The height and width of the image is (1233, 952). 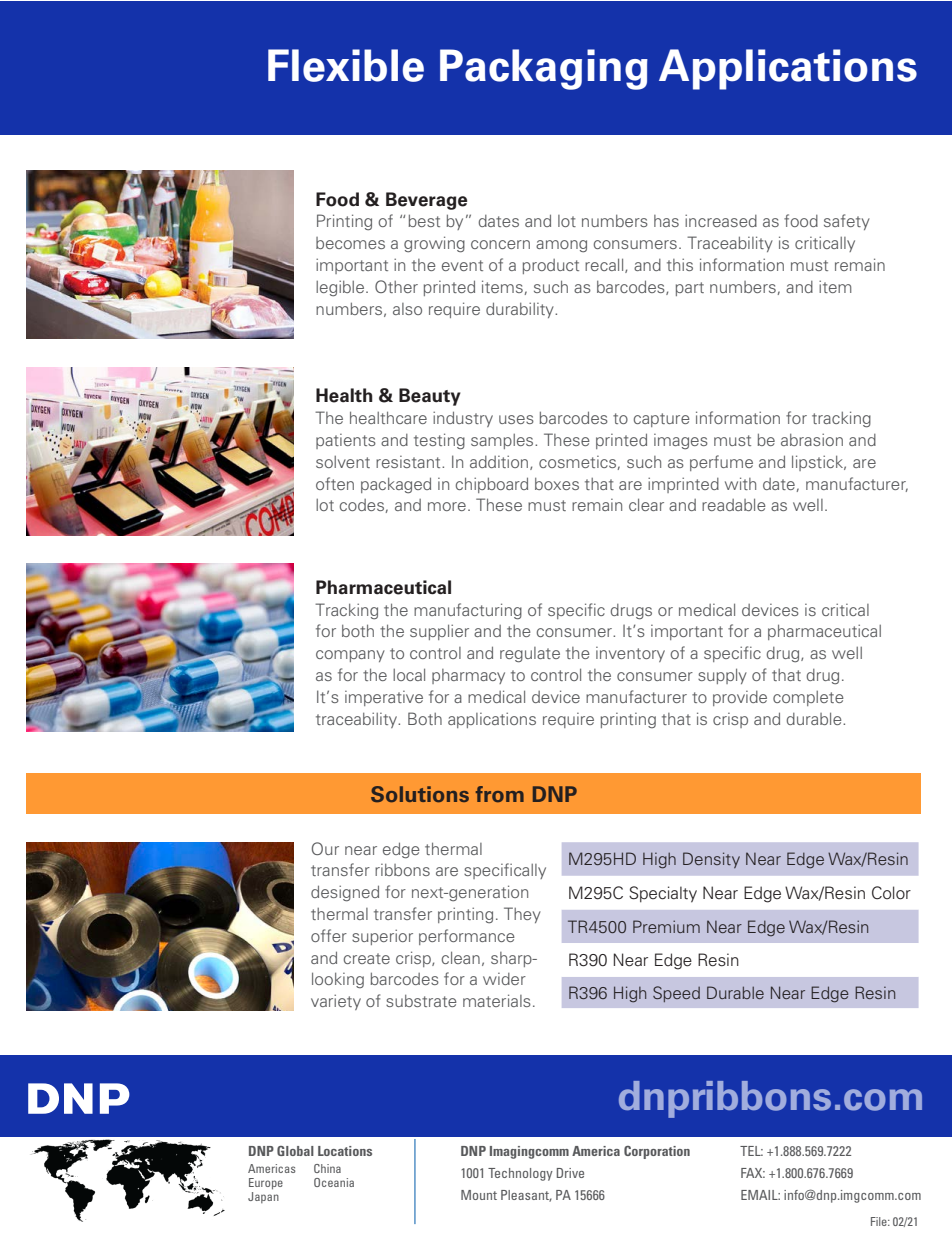 I want to click on Oceania, so click(x=334, y=1182).
